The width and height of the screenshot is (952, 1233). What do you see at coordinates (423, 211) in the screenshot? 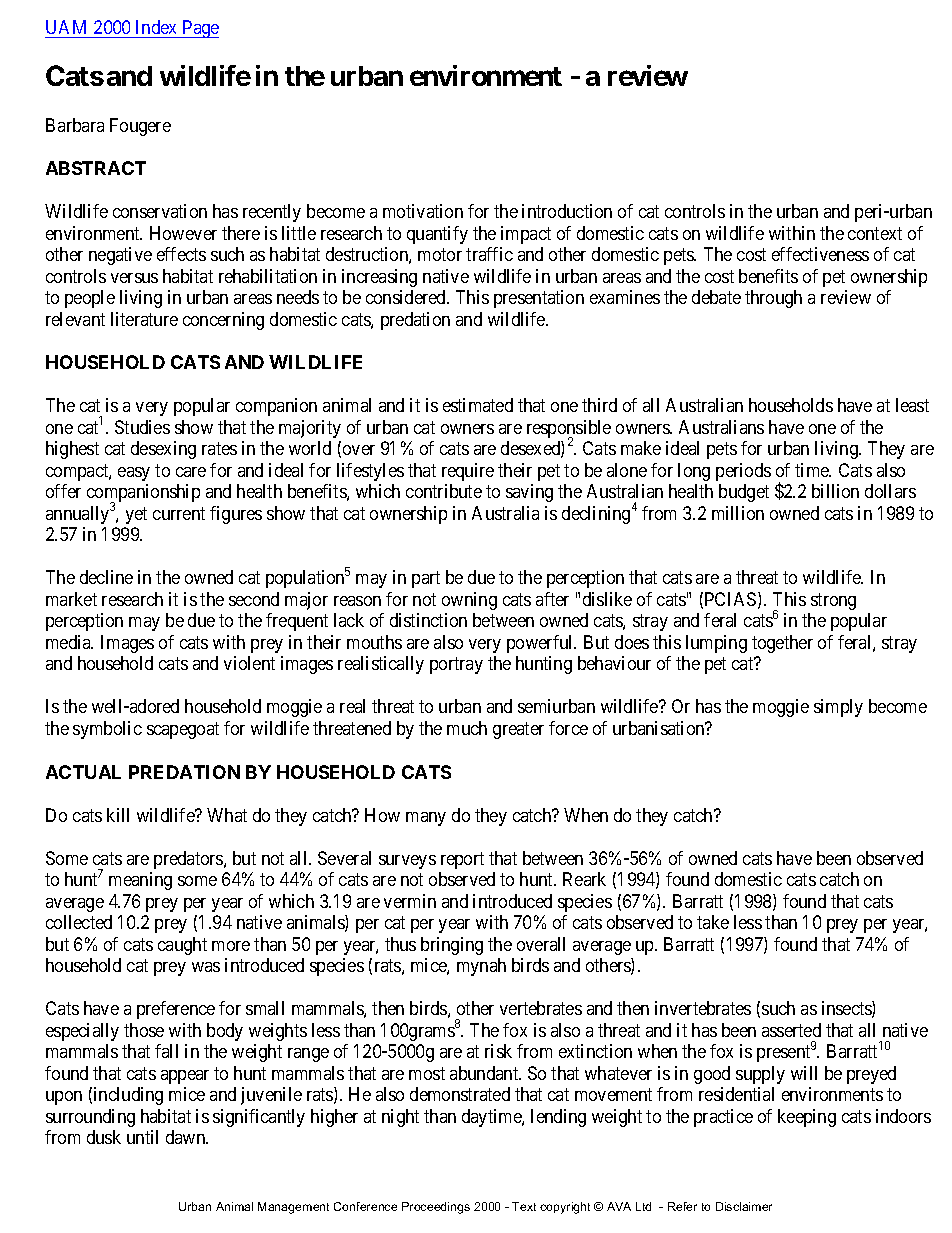
I see `motivation` at bounding box center [423, 211].
